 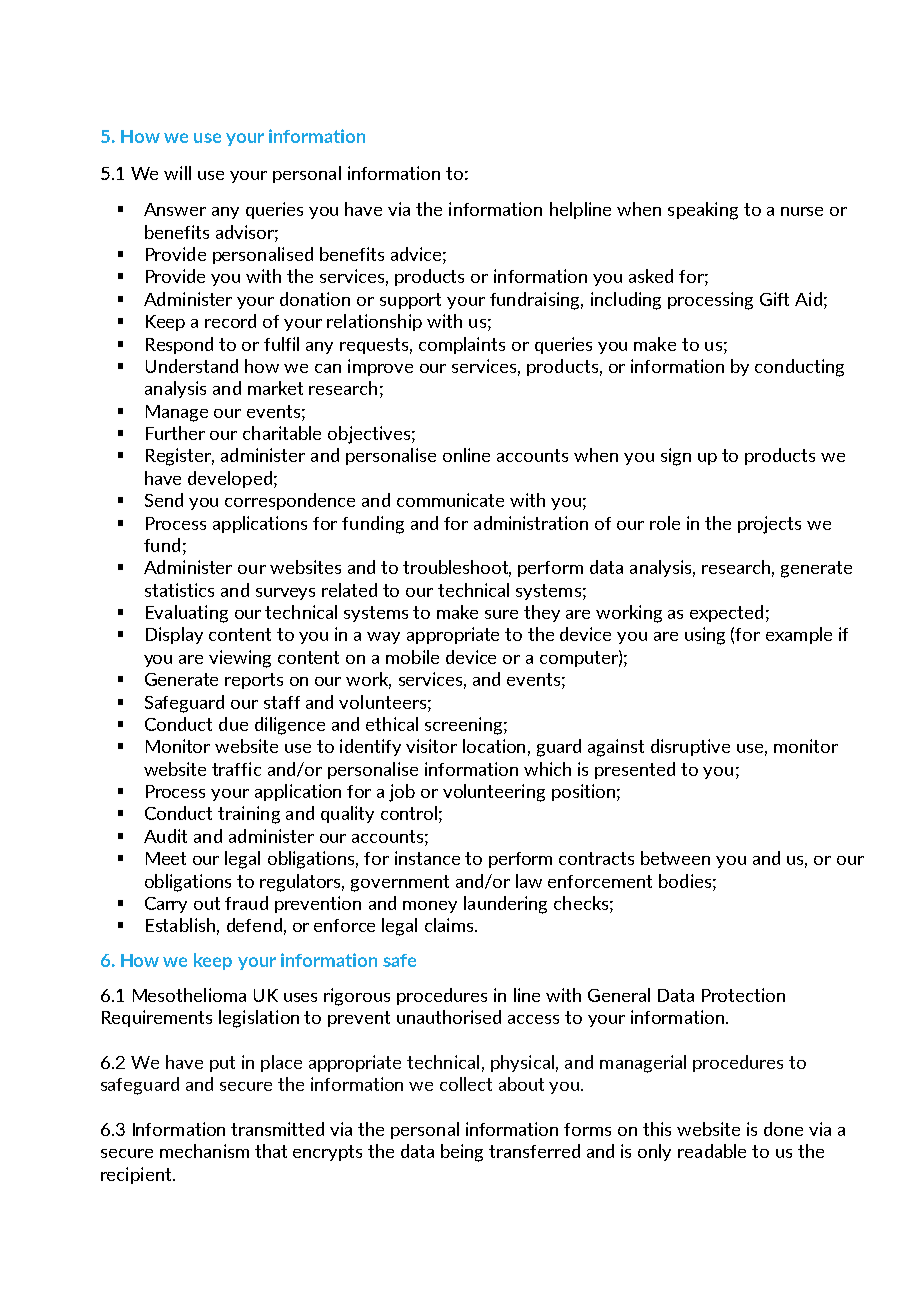 What do you see at coordinates (204, 1151) in the screenshot?
I see `mechanism` at bounding box center [204, 1151].
